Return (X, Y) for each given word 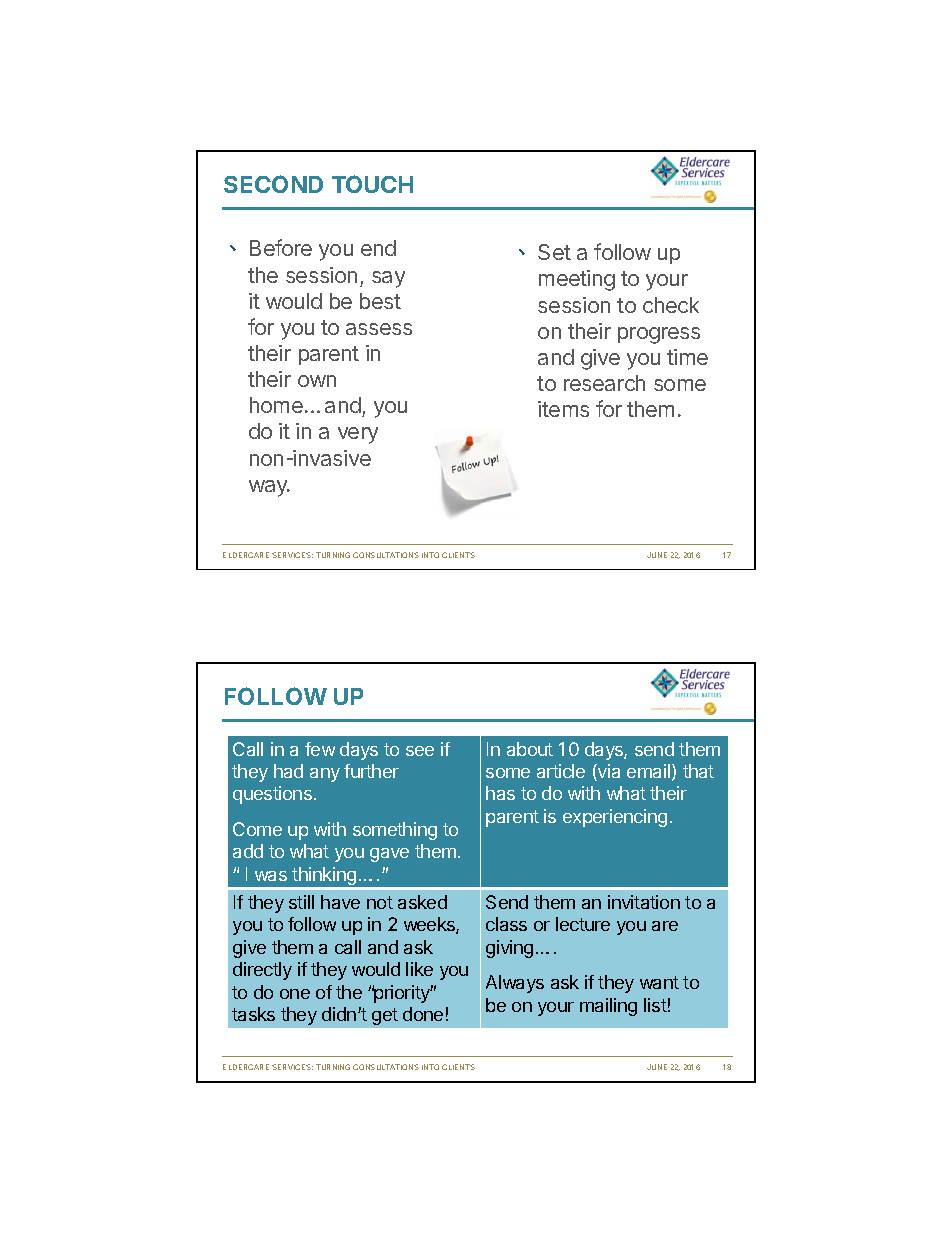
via (608, 772)
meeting (577, 280)
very (358, 435)
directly (262, 971)
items (563, 409)
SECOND (273, 184)
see (420, 751)
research (604, 383)
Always (515, 984)
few (320, 749)
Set (554, 252)
